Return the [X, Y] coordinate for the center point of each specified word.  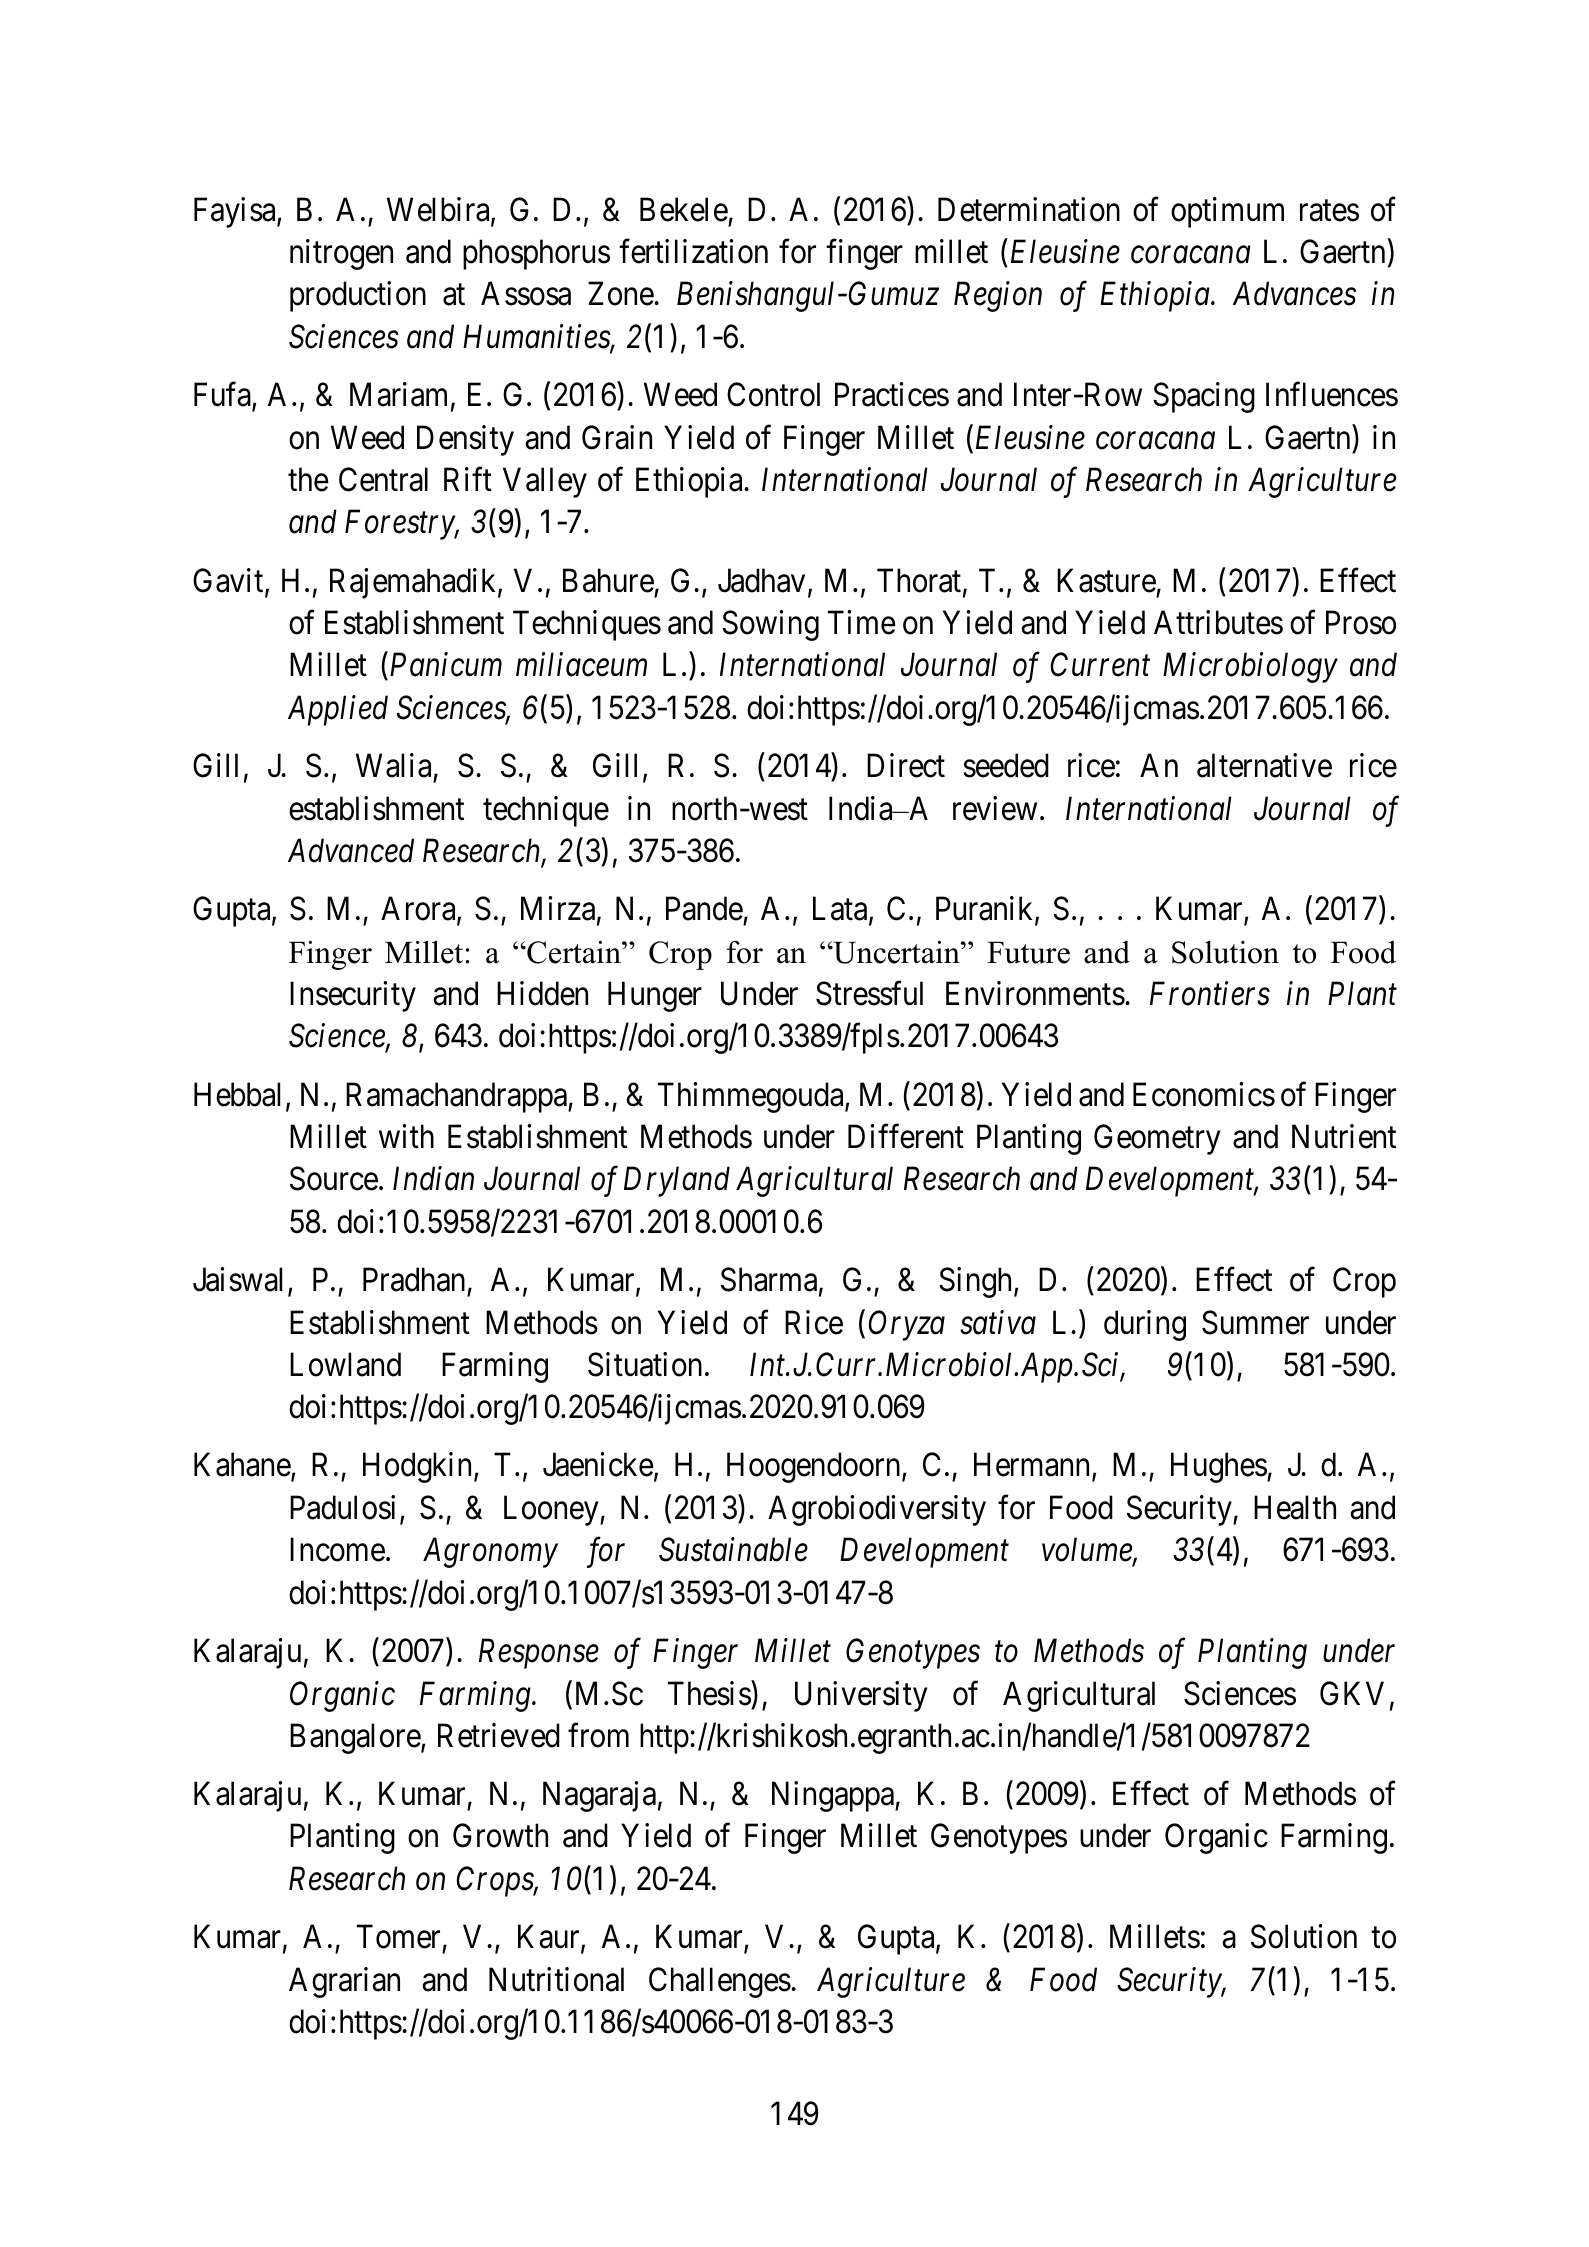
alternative [1264, 765]
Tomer [398, 1937]
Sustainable [733, 1550]
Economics [1204, 1094]
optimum [1227, 212]
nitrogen [341, 254]
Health [1295, 1507]
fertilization [693, 251]
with [406, 1136]
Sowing [770, 625]
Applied [338, 710]
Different [906, 1136]
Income [337, 1550]
